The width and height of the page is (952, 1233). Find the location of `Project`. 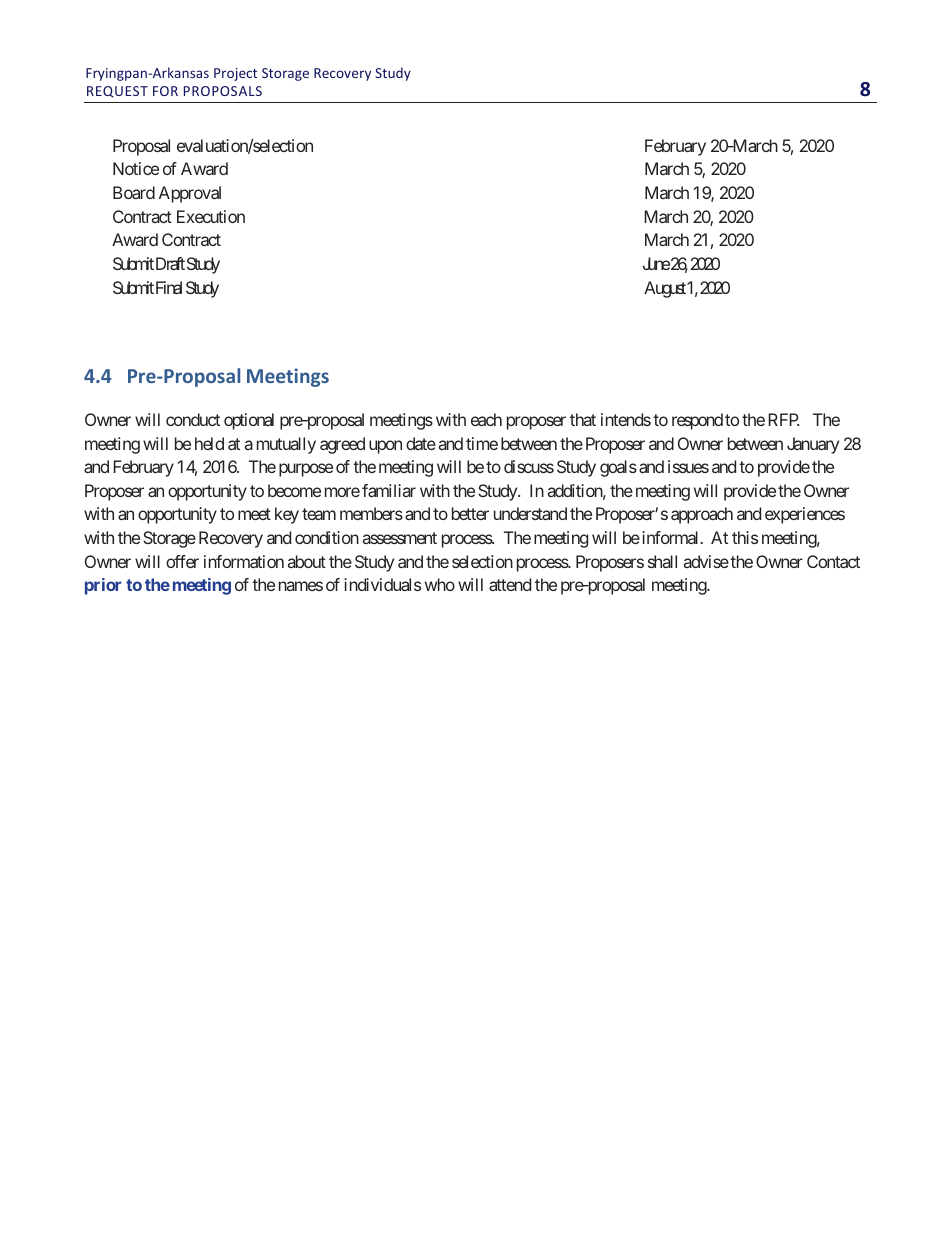

Project is located at coordinates (235, 74).
